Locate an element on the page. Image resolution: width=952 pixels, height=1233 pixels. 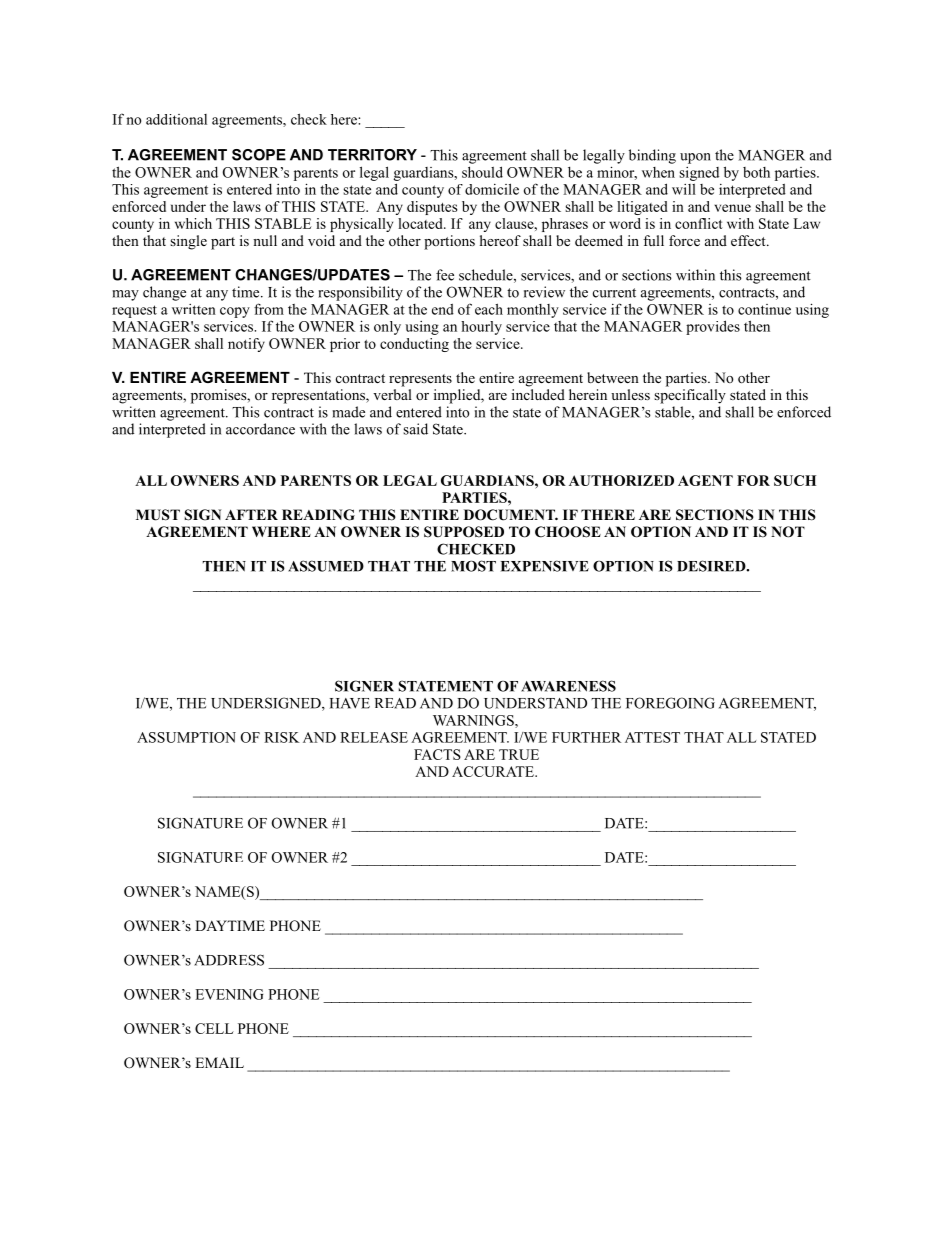
FURTHER is located at coordinates (586, 737).
